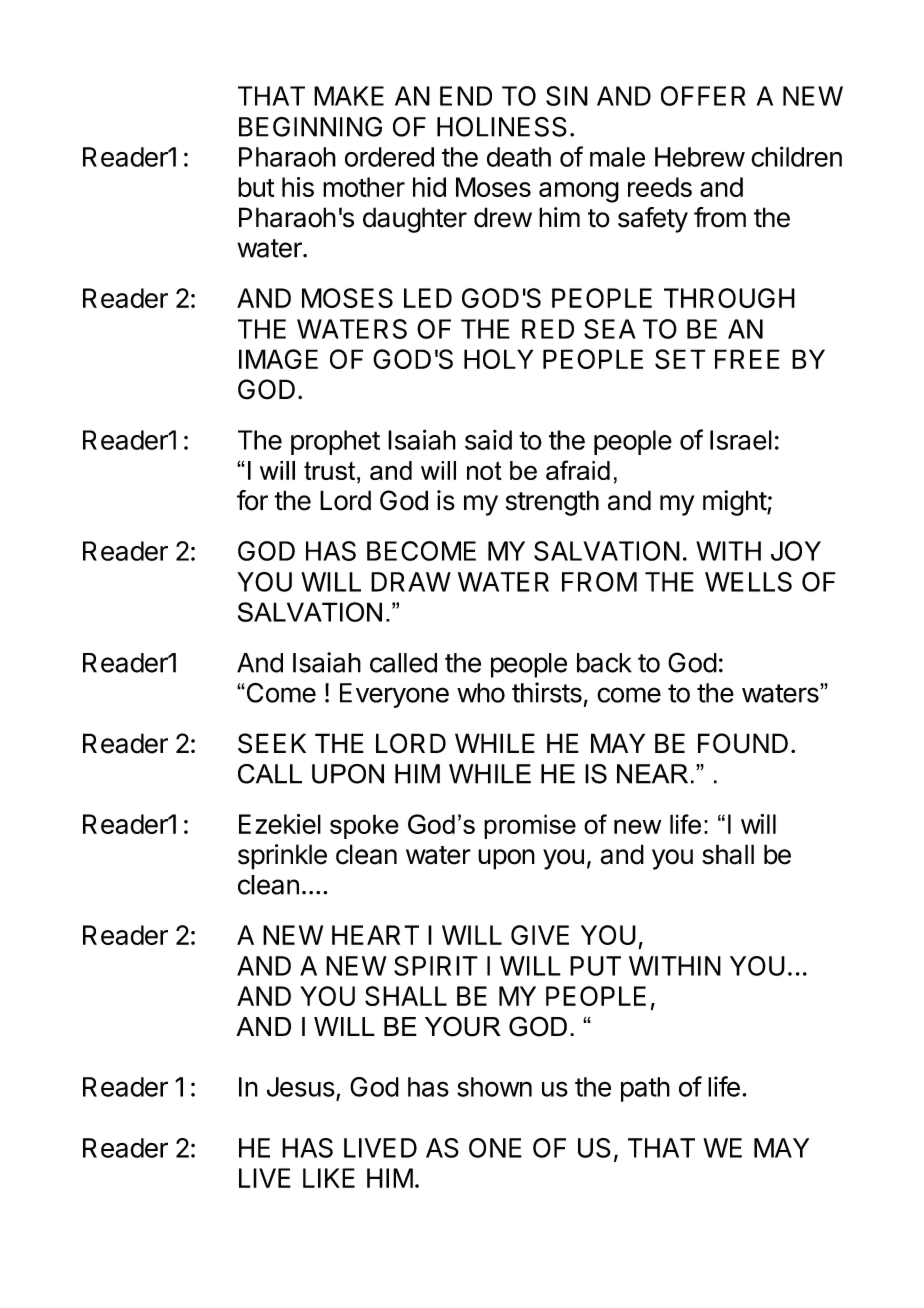 The width and height of the page is (924, 1308). What do you see at coordinates (494, 1087) in the page?
I see `shown` at bounding box center [494, 1087].
